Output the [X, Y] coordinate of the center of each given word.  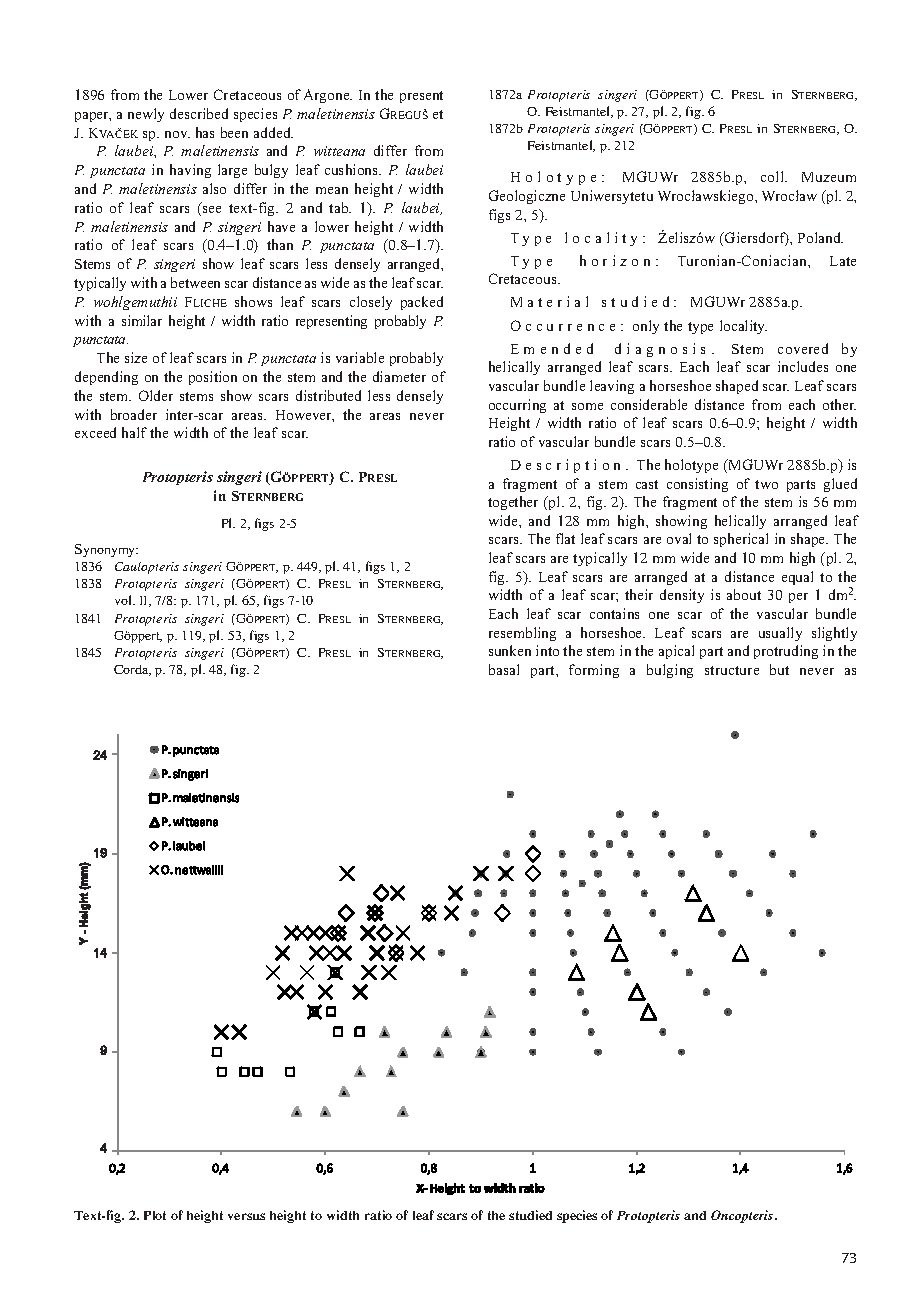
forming [594, 671]
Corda [132, 670]
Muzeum [829, 177]
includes [803, 366]
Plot [155, 1215]
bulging [670, 671]
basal [504, 669]
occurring [517, 406]
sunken [510, 650]
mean [332, 190]
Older [156, 395]
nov [177, 134]
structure [732, 670]
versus [246, 1216]
